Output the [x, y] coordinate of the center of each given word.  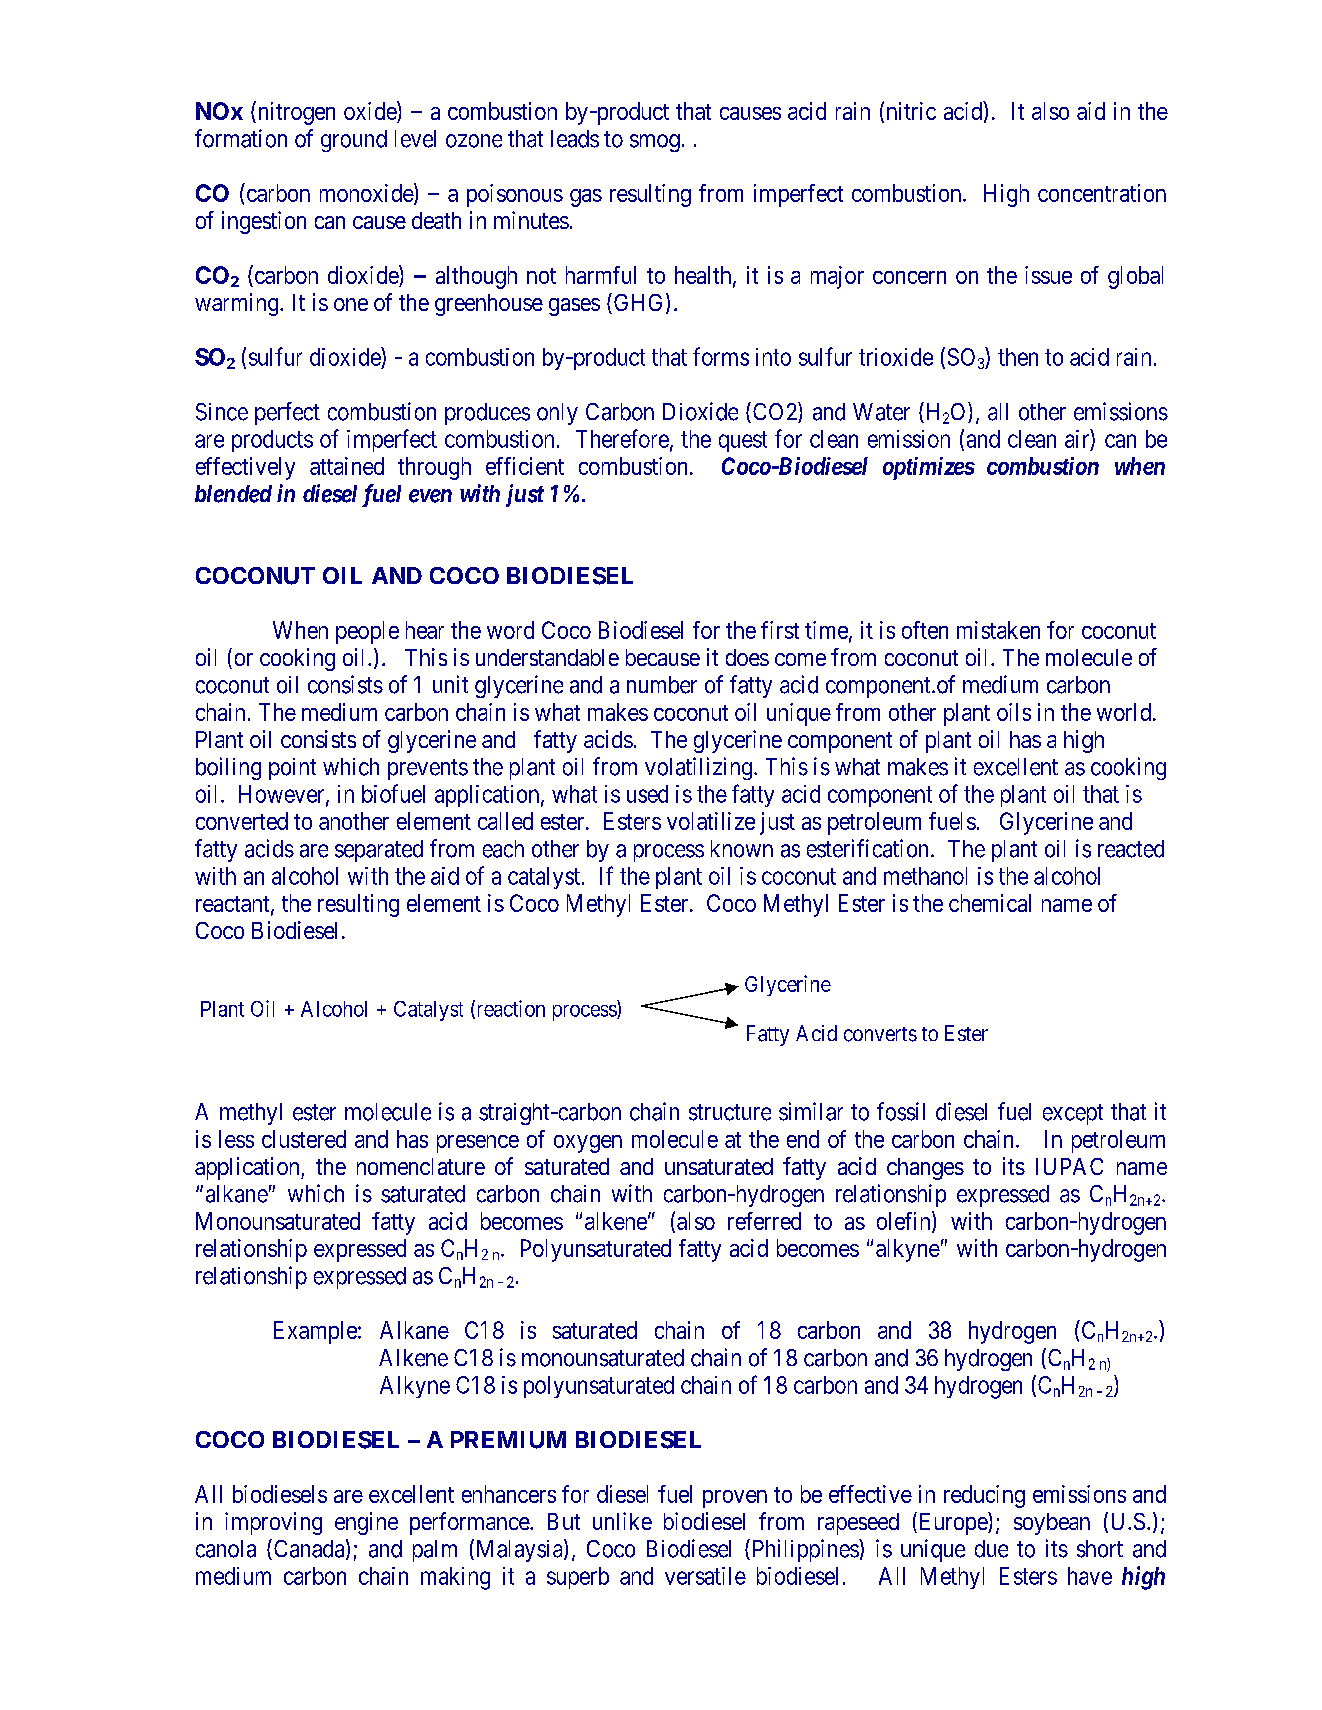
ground [354, 141]
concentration [1102, 193]
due [991, 1549]
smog [655, 143]
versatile [705, 1576]
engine [366, 1523]
